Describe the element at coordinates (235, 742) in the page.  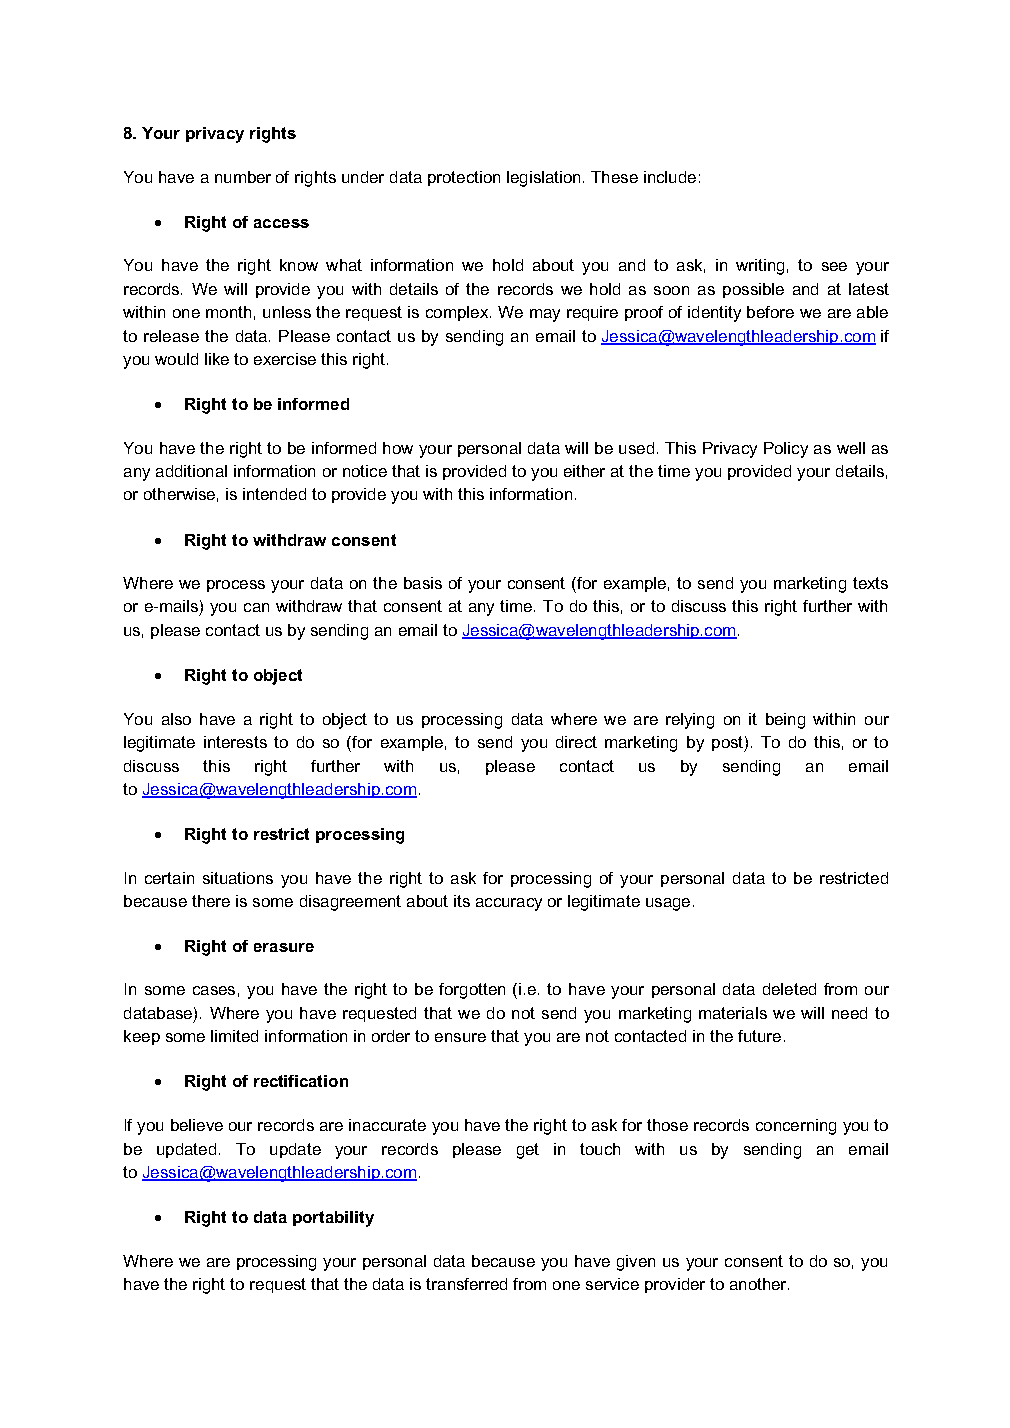
I see `interests` at that location.
